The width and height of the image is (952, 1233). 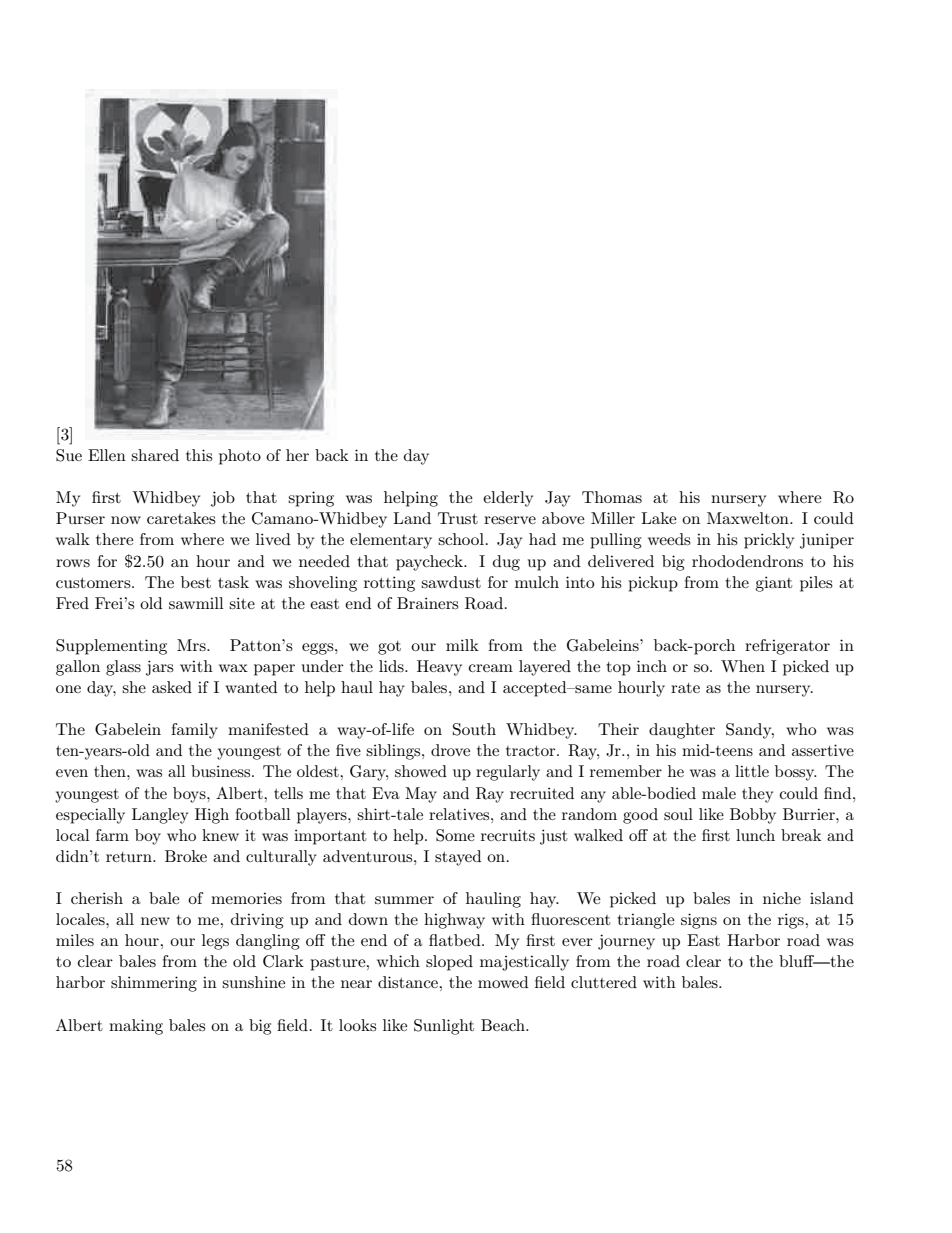 What do you see at coordinates (797, 961) in the image?
I see `bluff` at bounding box center [797, 961].
